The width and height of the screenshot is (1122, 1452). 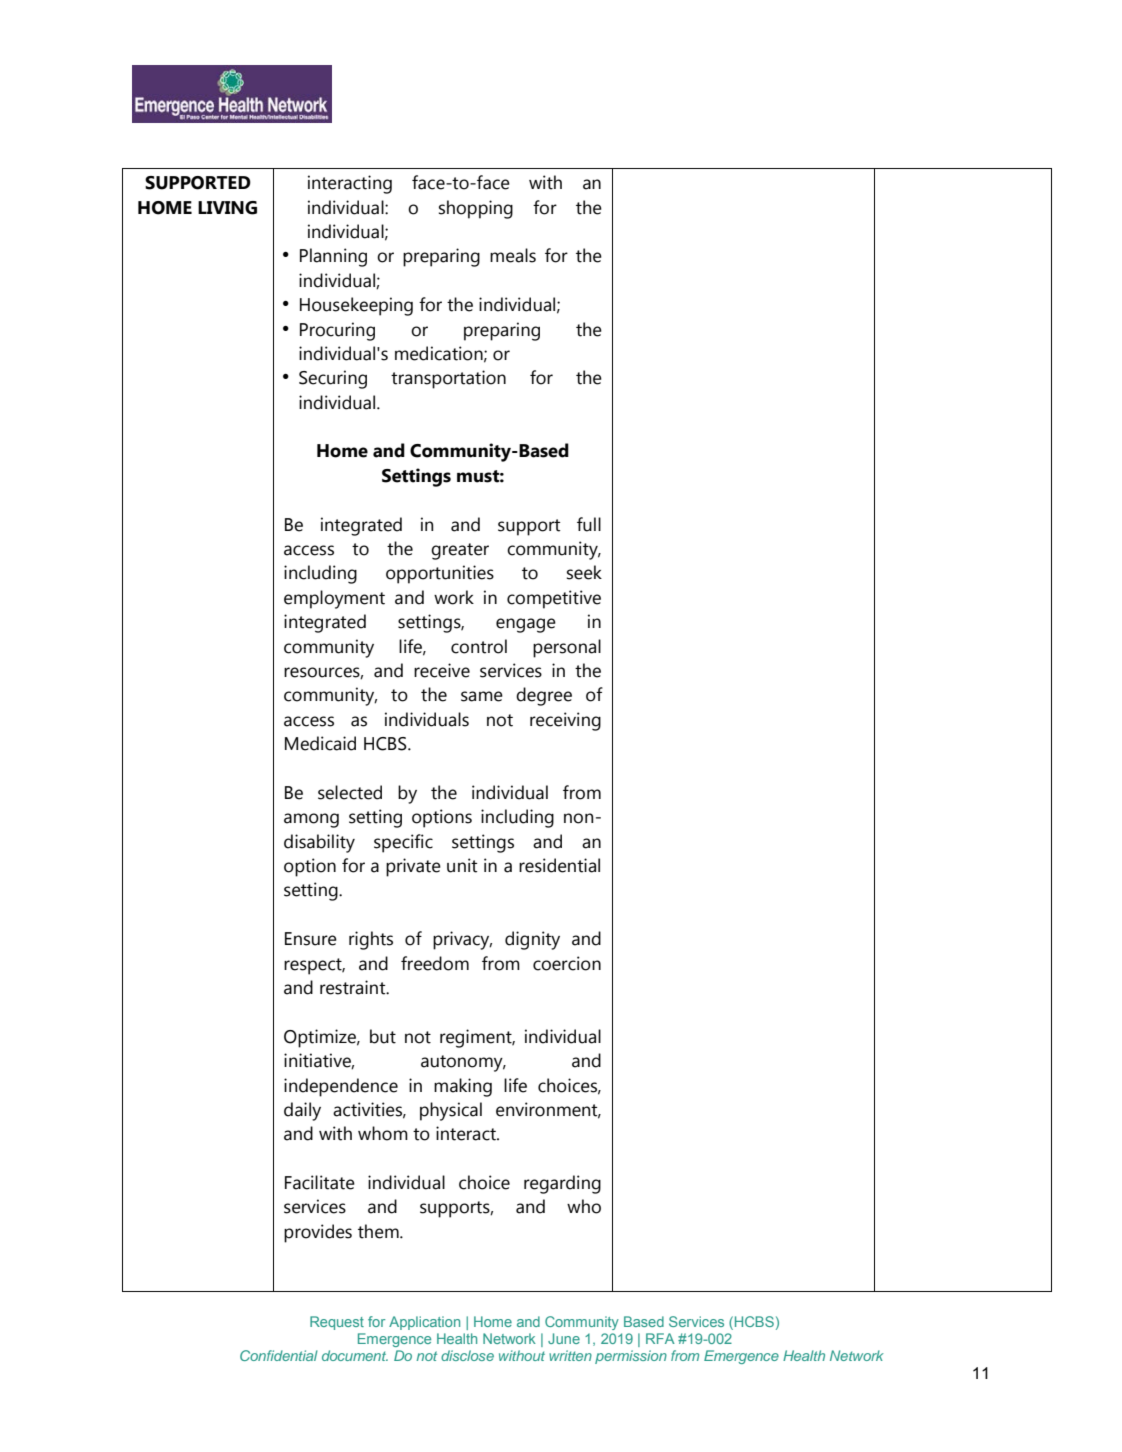 What do you see at coordinates (567, 963) in the screenshot?
I see `coercion` at bounding box center [567, 963].
